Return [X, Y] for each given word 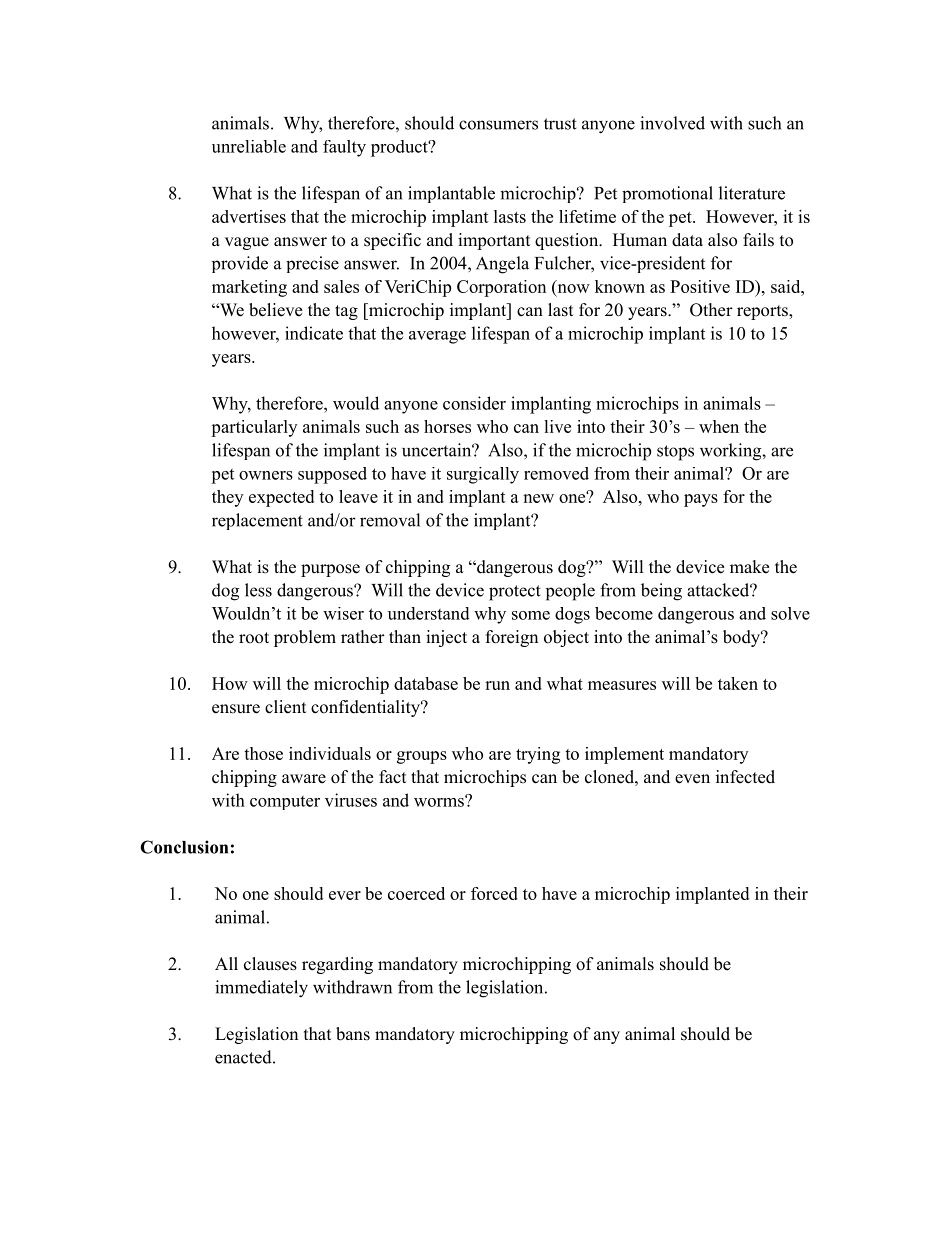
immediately [261, 989]
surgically [483, 475]
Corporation [501, 288]
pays [701, 500]
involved [672, 123]
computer [285, 803]
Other [711, 310]
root [254, 638]
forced [494, 893]
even [692, 779]
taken [738, 683]
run [497, 685]
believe [275, 310]
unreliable [249, 146]
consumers [498, 125]
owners [266, 475]
